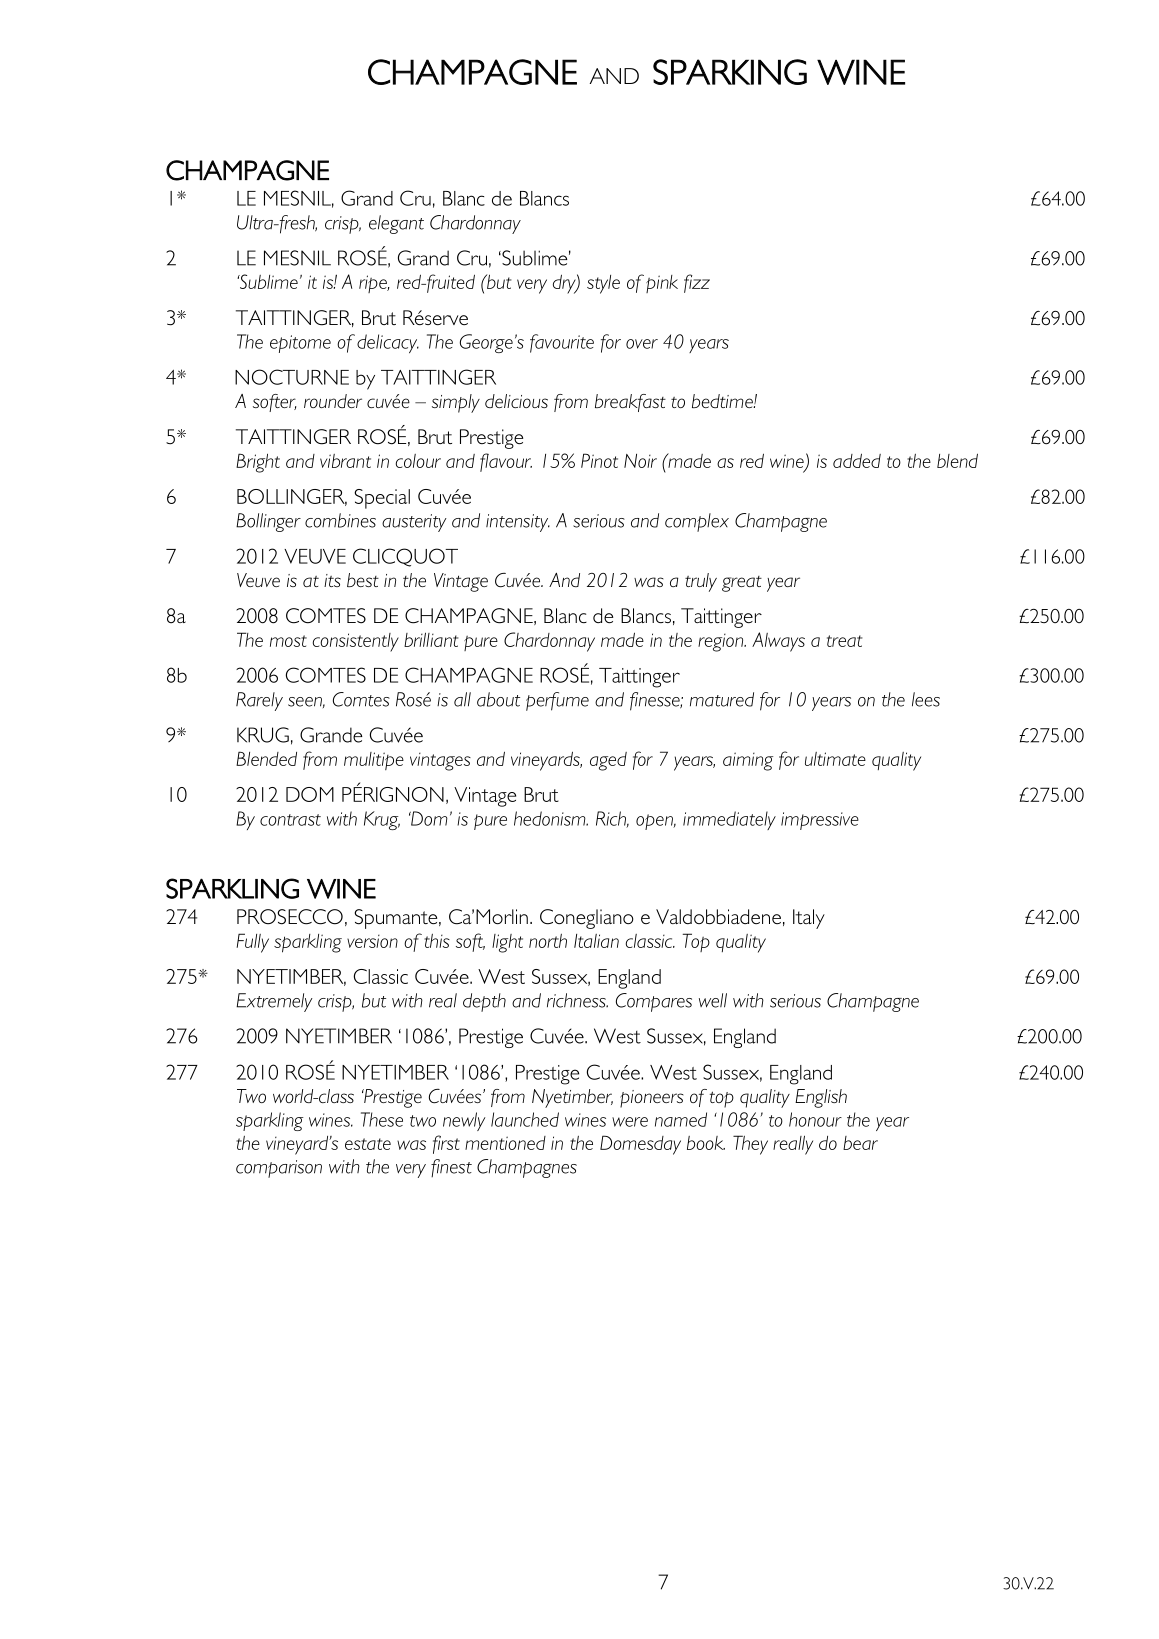 The width and height of the screenshot is (1159, 1639). Describe the element at coordinates (599, 460) in the screenshot. I see `Pinot` at that location.
